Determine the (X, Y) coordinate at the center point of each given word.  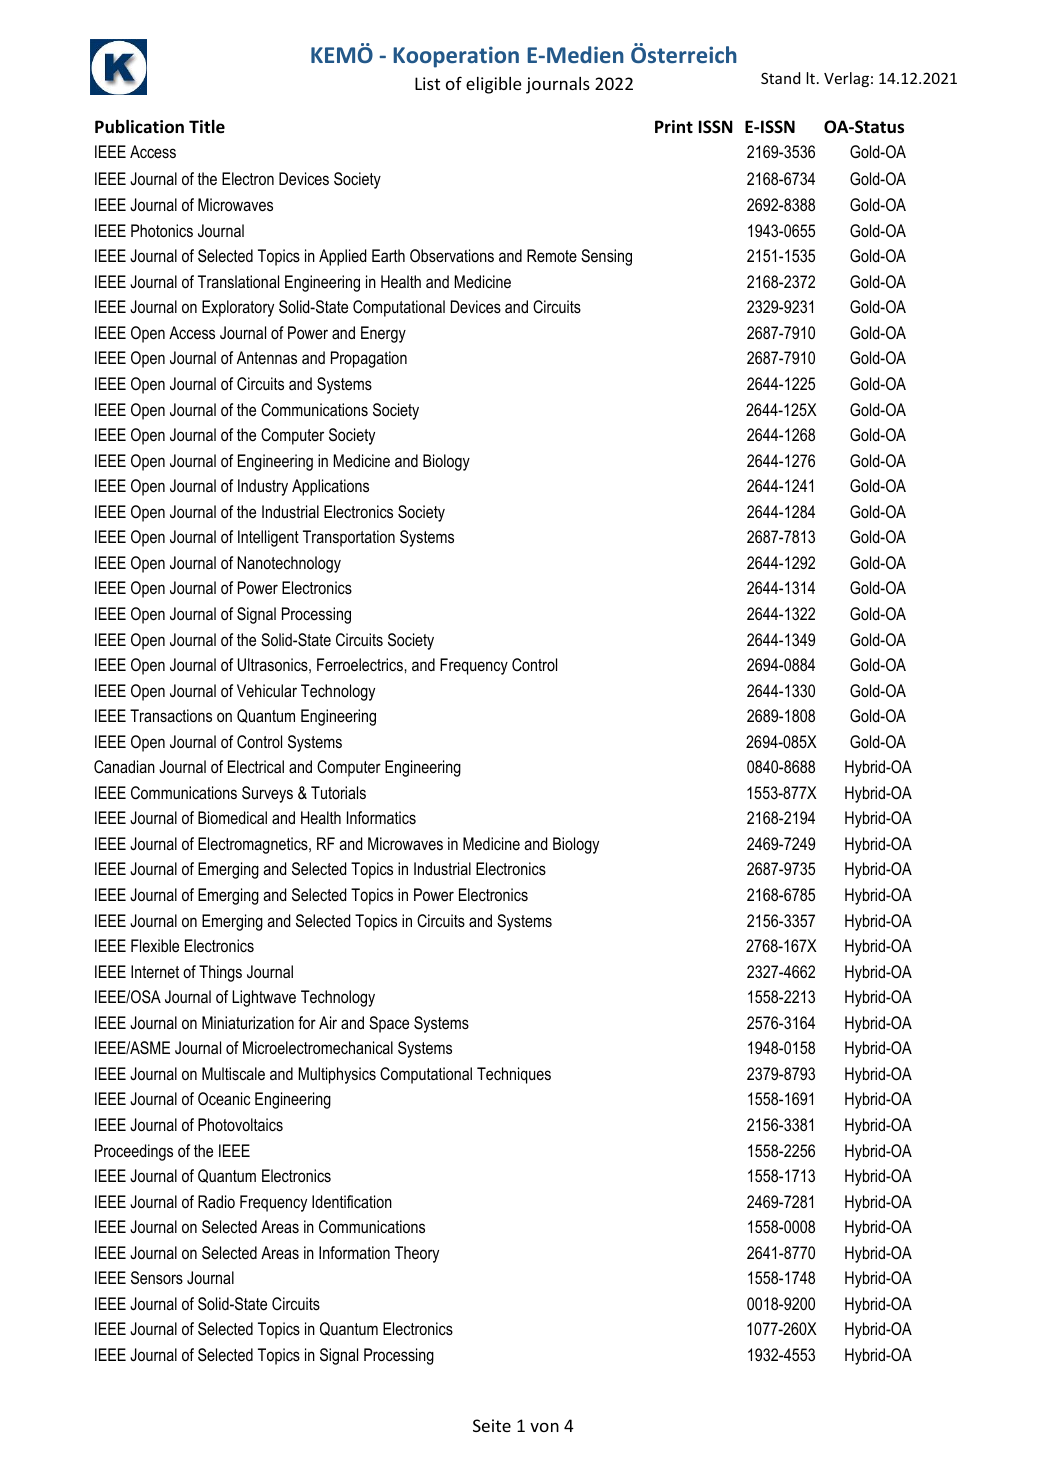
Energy (383, 334)
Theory (417, 1254)
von (544, 1427)
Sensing (606, 257)
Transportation (349, 538)
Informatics (381, 818)
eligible (494, 85)
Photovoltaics (240, 1124)
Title (207, 127)
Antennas (267, 357)
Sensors (157, 1278)
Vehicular (267, 690)
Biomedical (232, 817)
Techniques (514, 1075)
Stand (780, 78)
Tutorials (338, 792)
